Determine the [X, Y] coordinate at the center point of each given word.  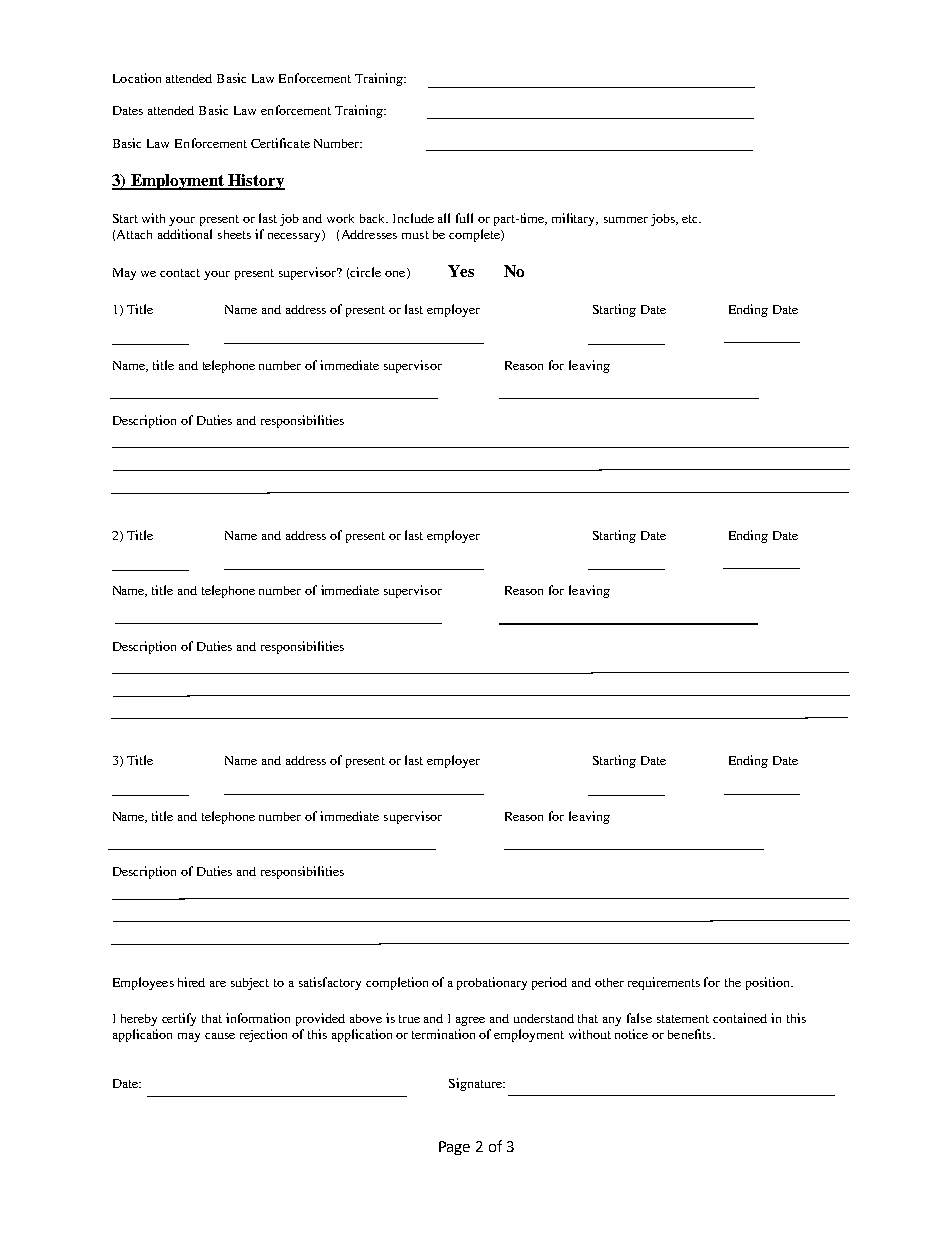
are [218, 984]
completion [397, 983]
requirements [664, 983]
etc [691, 219]
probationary [492, 983]
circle [365, 272]
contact [180, 273]
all [444, 218]
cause [220, 1036]
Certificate [280, 143]
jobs [664, 220]
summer [626, 220]
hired [191, 982]
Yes [461, 271]
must [415, 235]
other [609, 982]
